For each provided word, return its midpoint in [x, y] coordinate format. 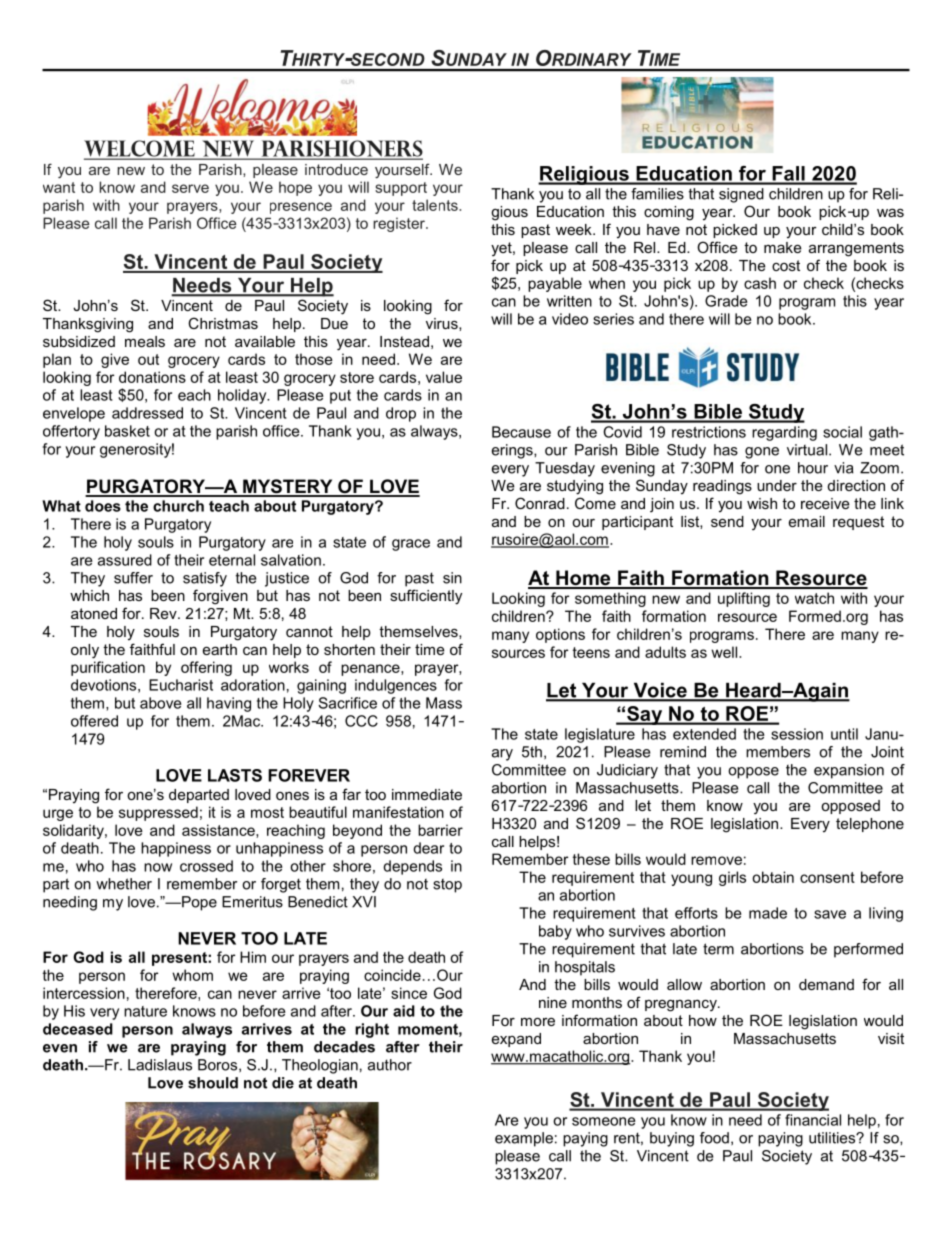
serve [190, 188]
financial [813, 1120]
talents [436, 205]
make [783, 247]
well [725, 652]
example [524, 1139]
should [213, 1083]
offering [206, 668]
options [560, 635]
